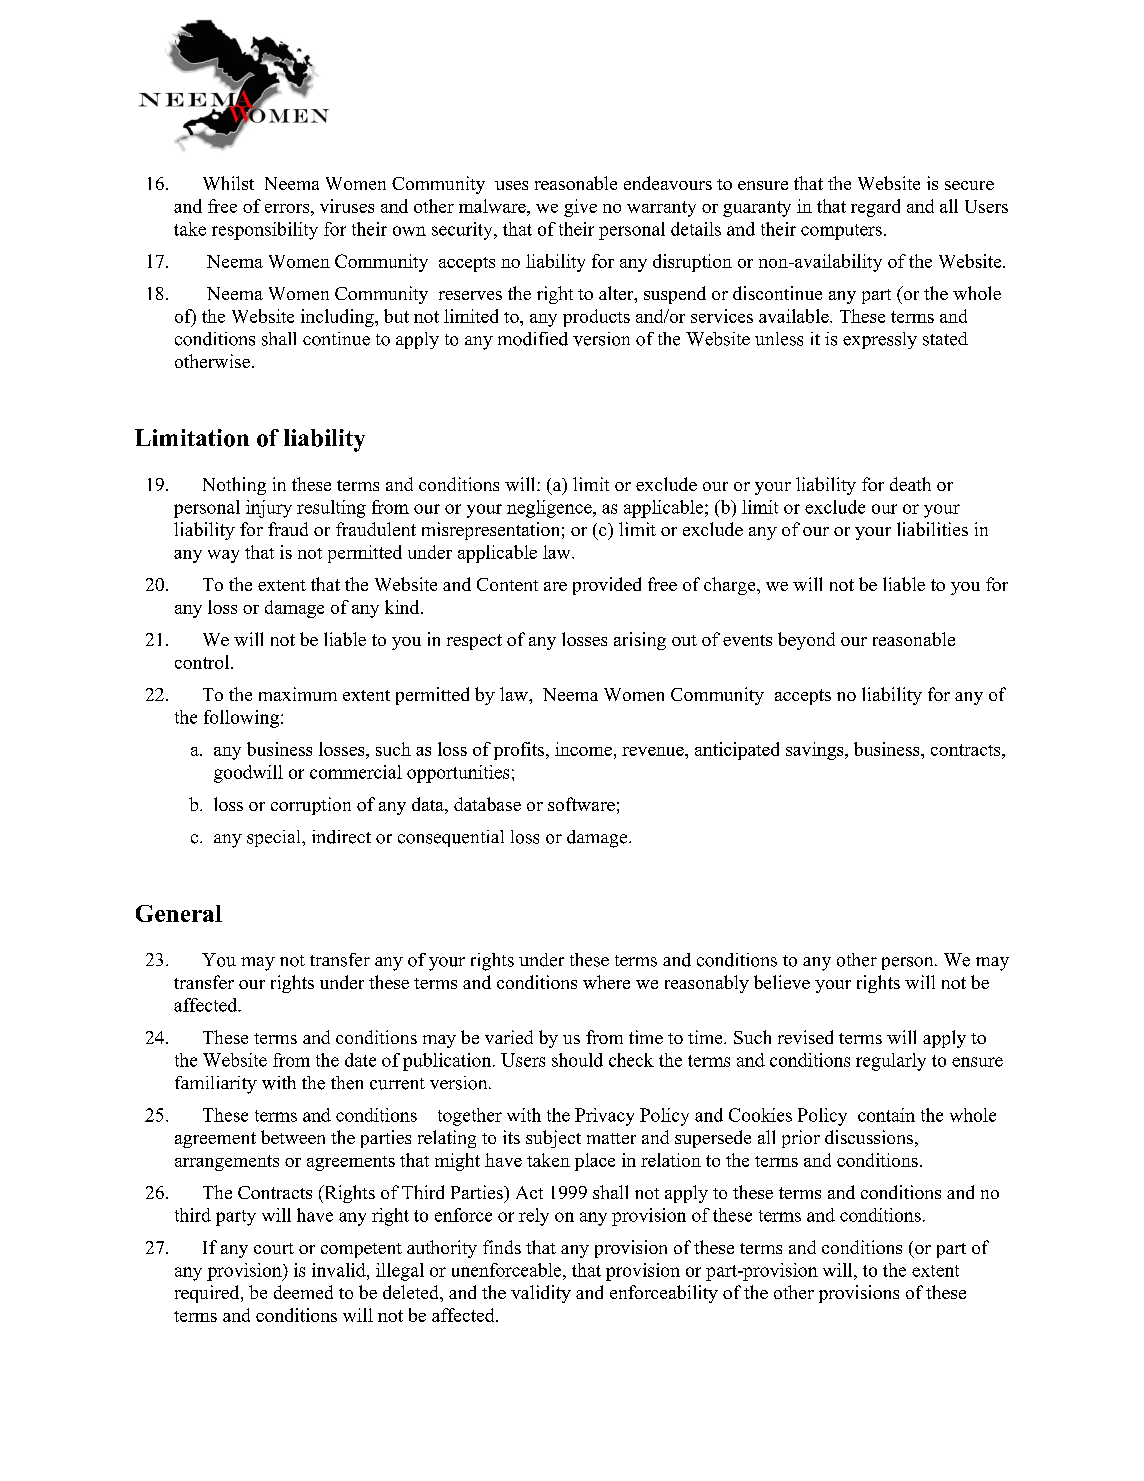  What do you see at coordinates (606, 982) in the screenshot?
I see `where` at bounding box center [606, 982].
